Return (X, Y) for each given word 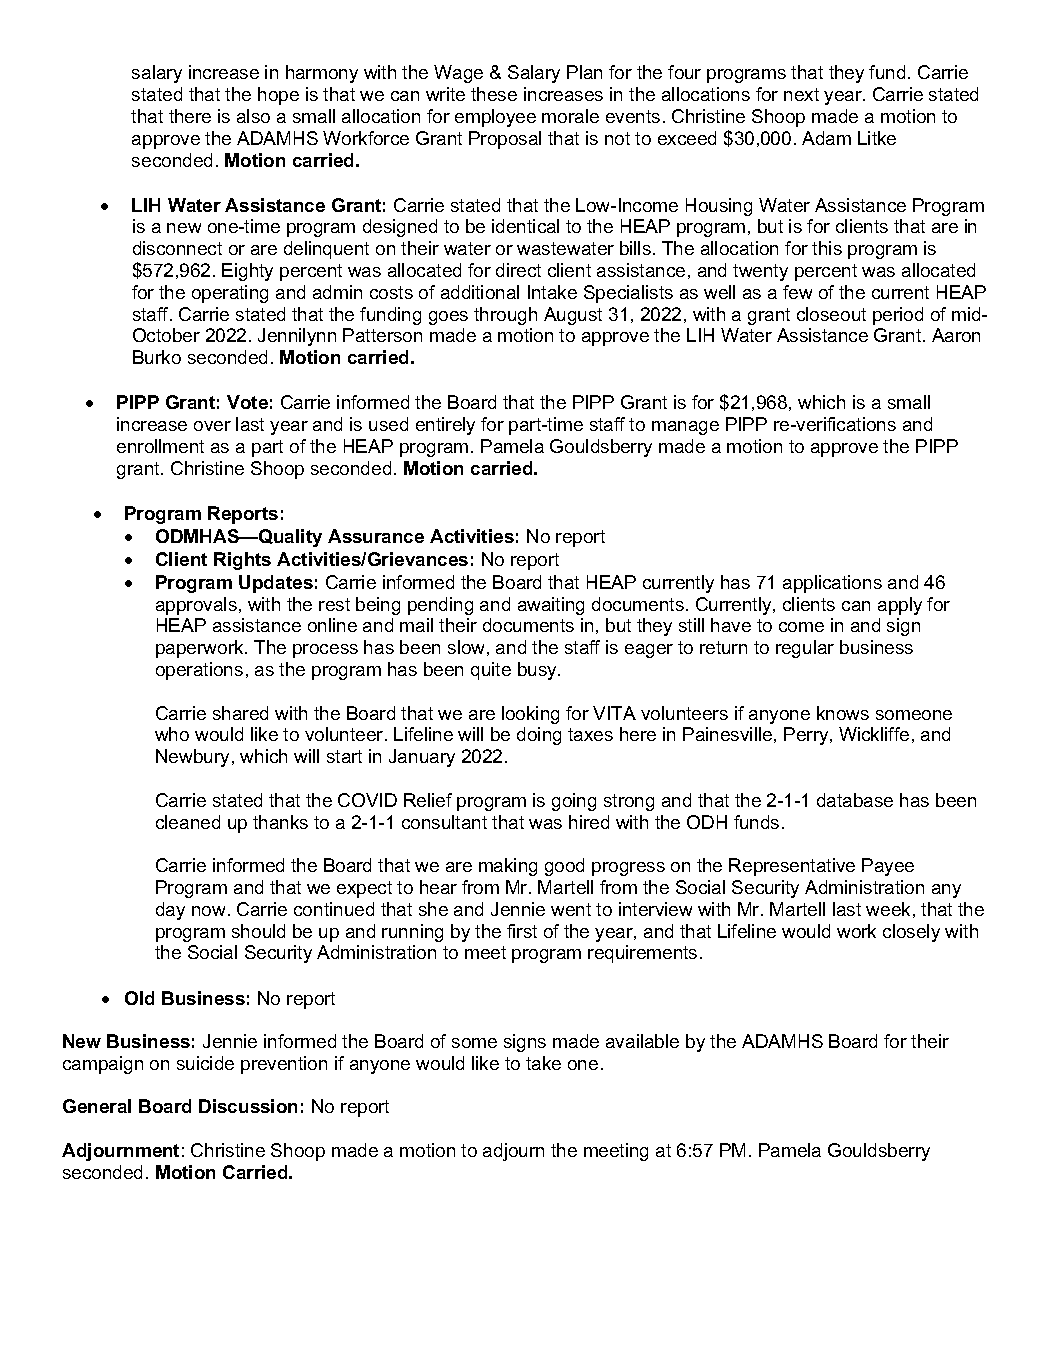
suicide (205, 1063)
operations (199, 671)
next (801, 94)
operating (230, 294)
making (508, 867)
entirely (445, 426)
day (170, 911)
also (253, 116)
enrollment (160, 446)
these (494, 94)
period (898, 316)
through (505, 316)
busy (538, 671)
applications (832, 584)
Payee (888, 867)
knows (843, 713)
